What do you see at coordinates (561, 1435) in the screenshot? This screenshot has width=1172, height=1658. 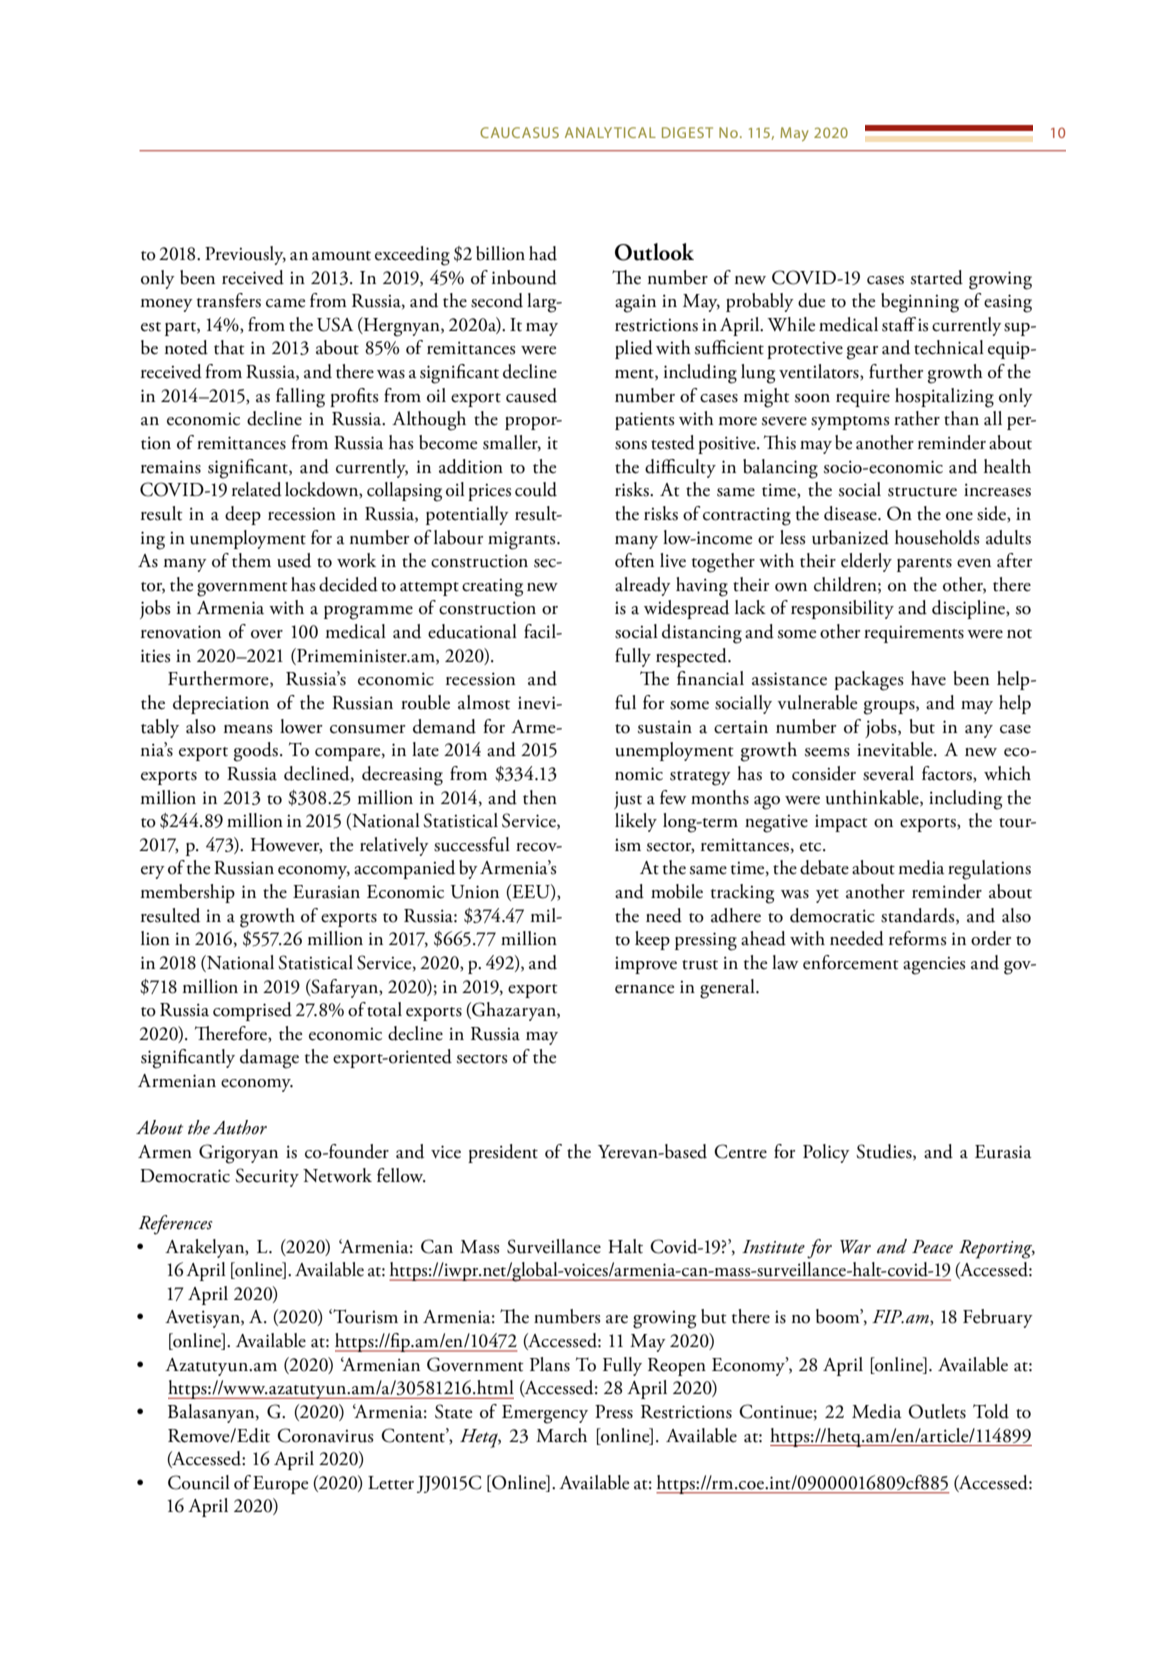 I see `March` at bounding box center [561, 1435].
